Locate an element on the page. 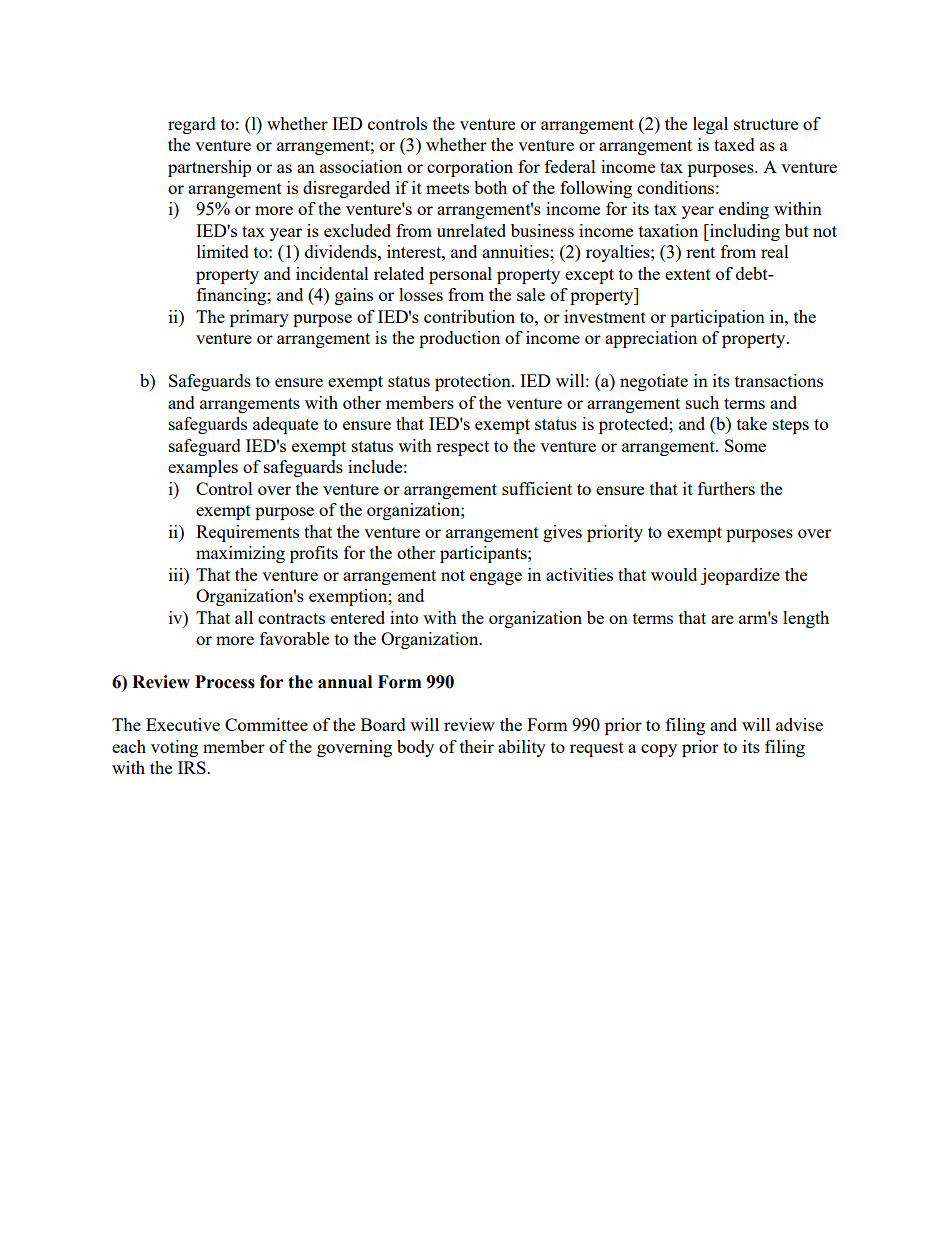  corporation is located at coordinates (470, 168).
